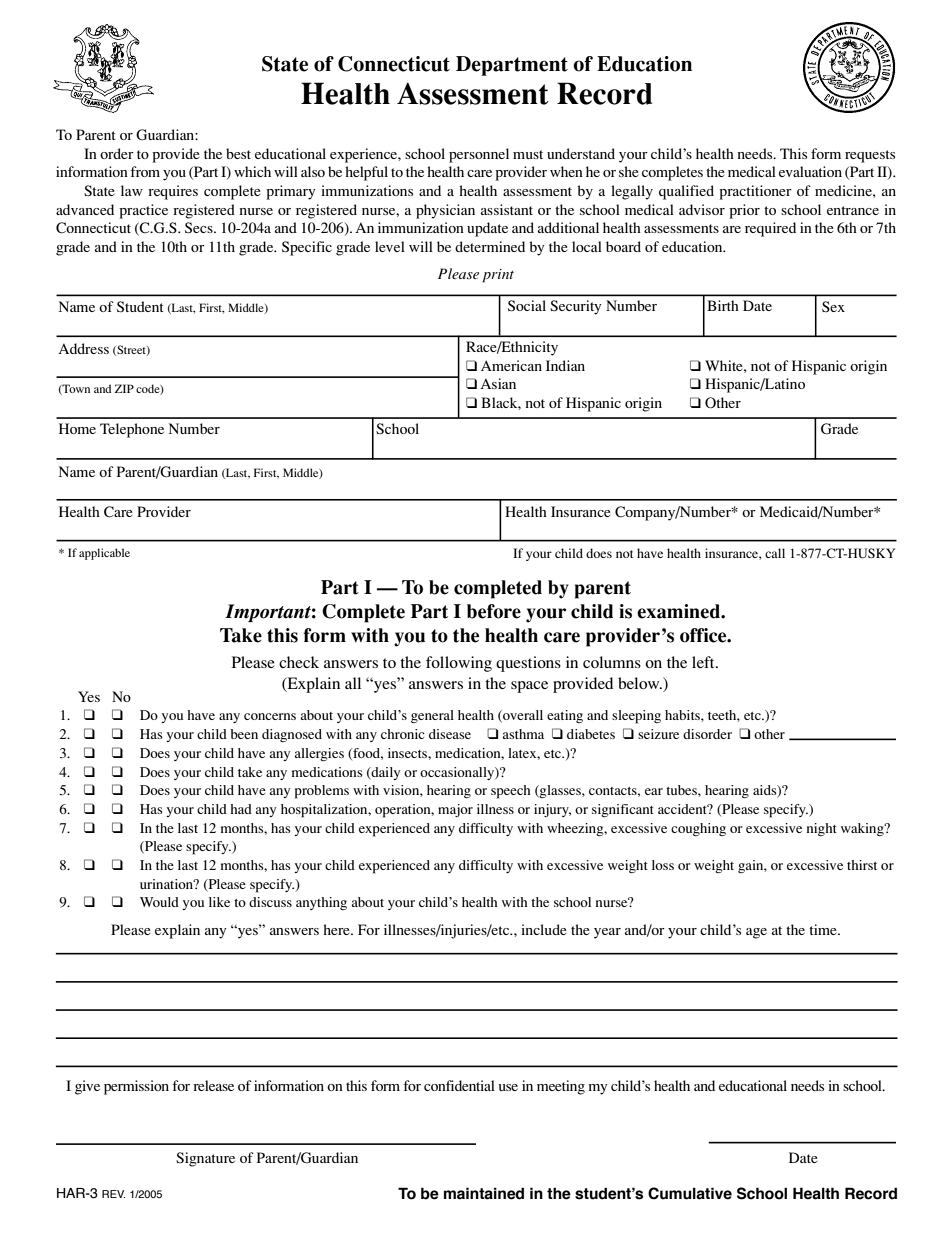  Describe the element at coordinates (455, 810) in the page. I see `major` at that location.
